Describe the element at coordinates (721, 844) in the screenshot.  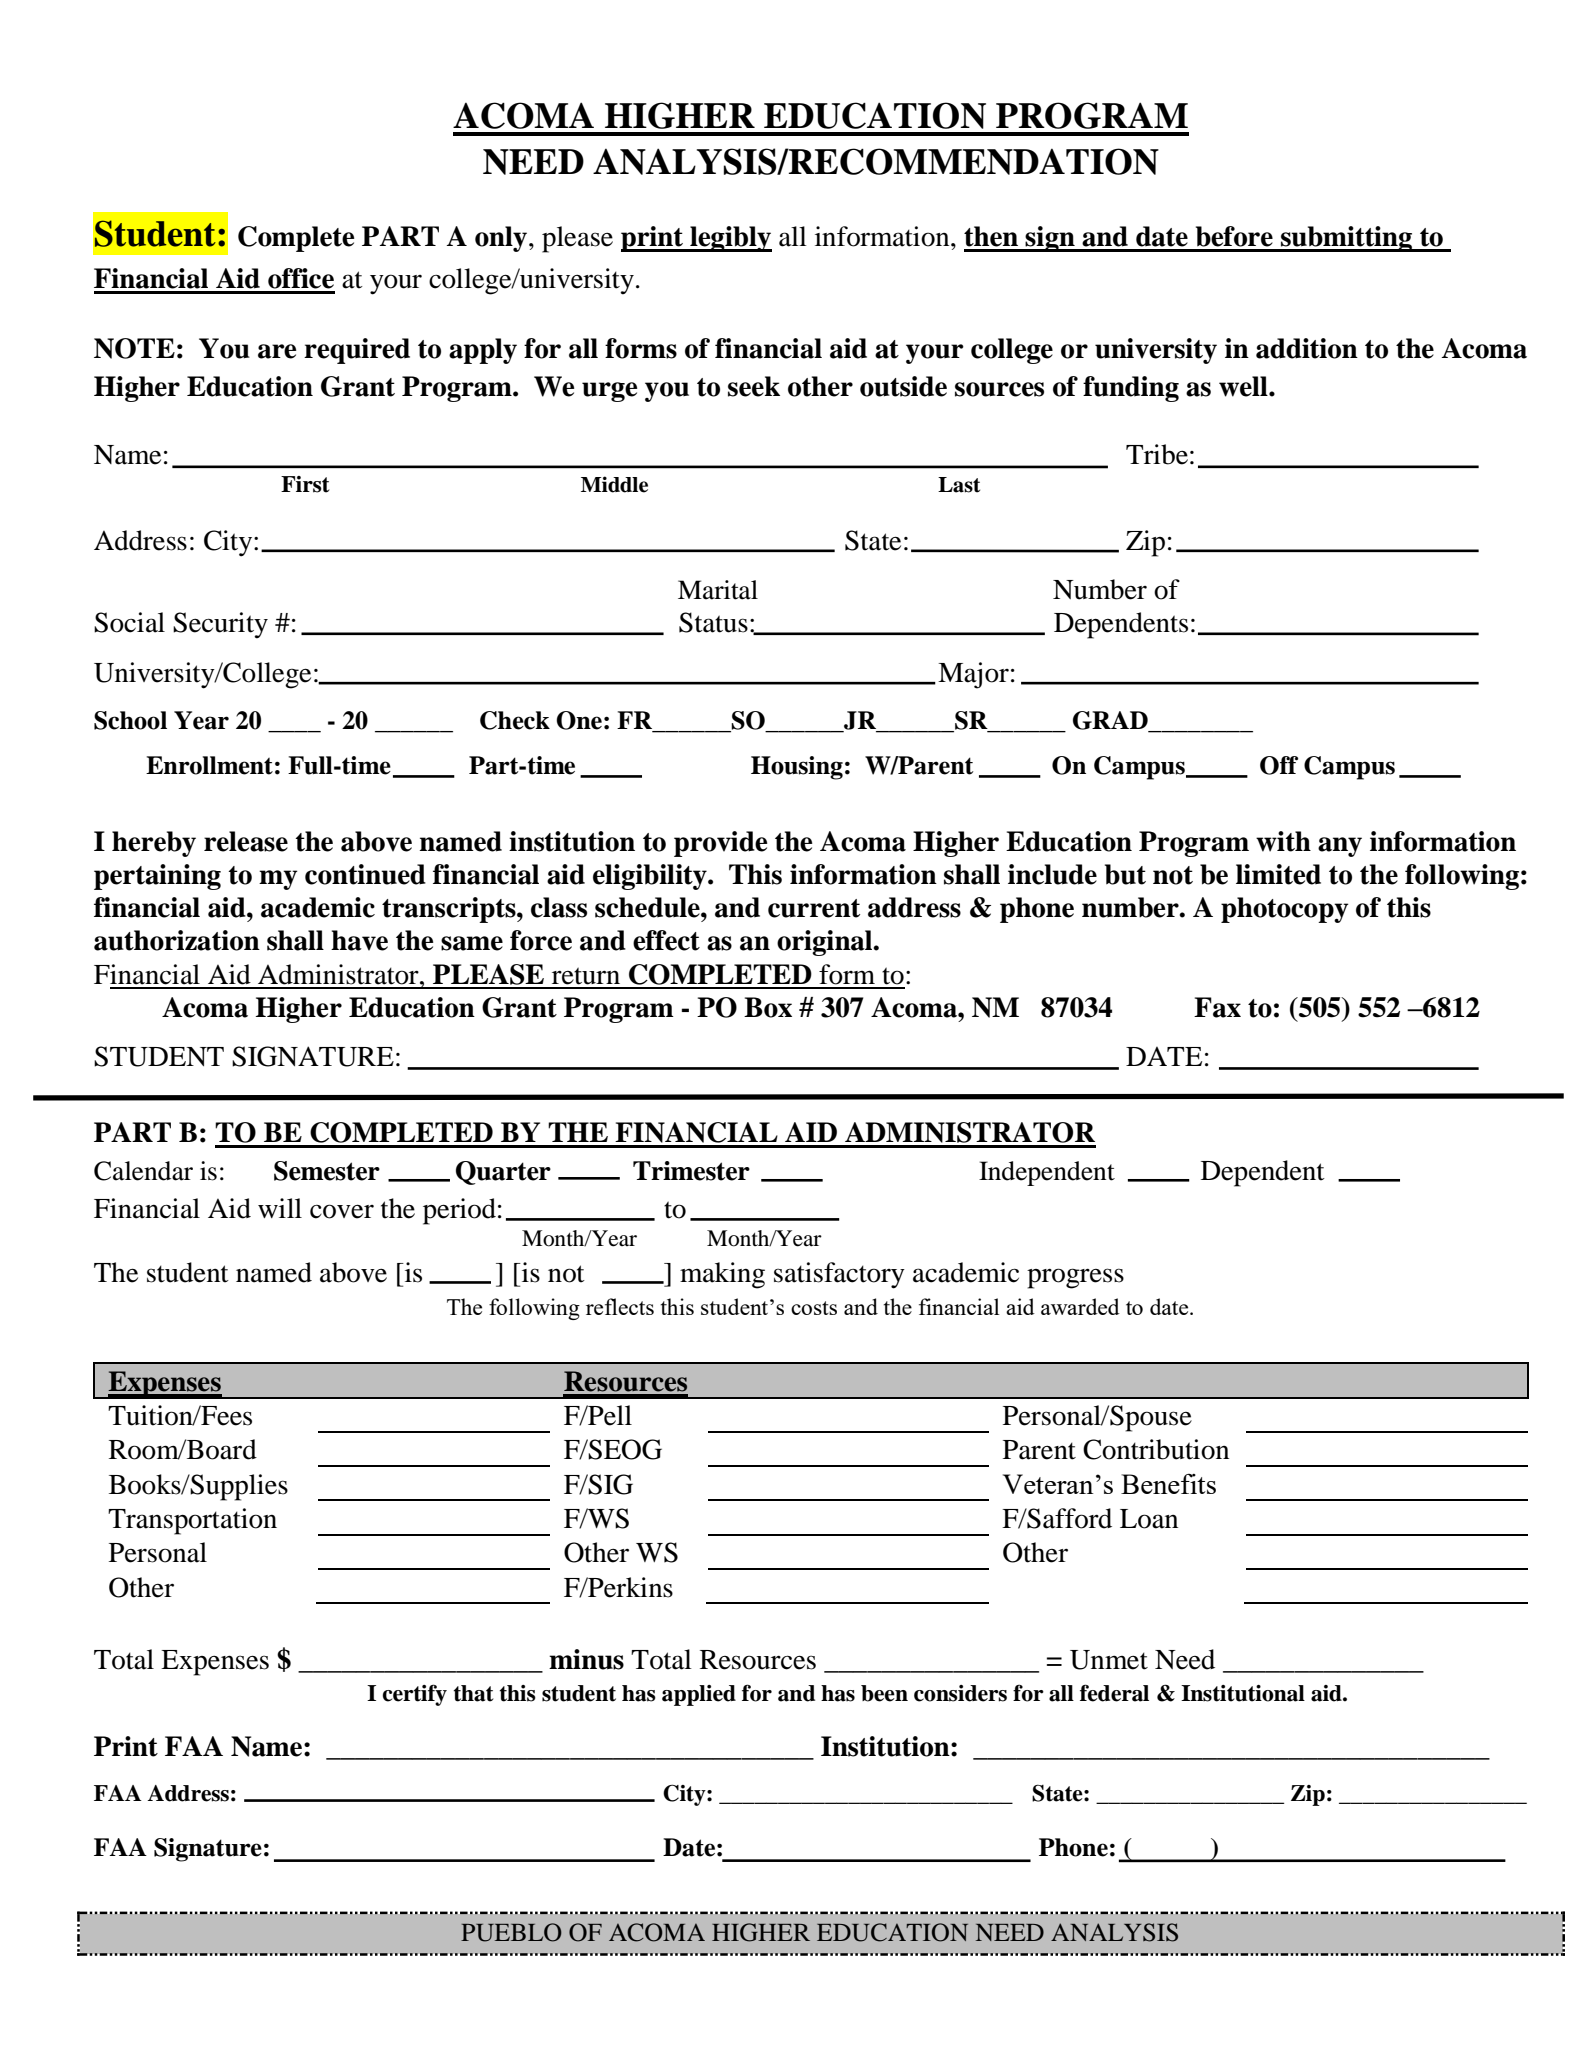
I see `provide` at that location.
